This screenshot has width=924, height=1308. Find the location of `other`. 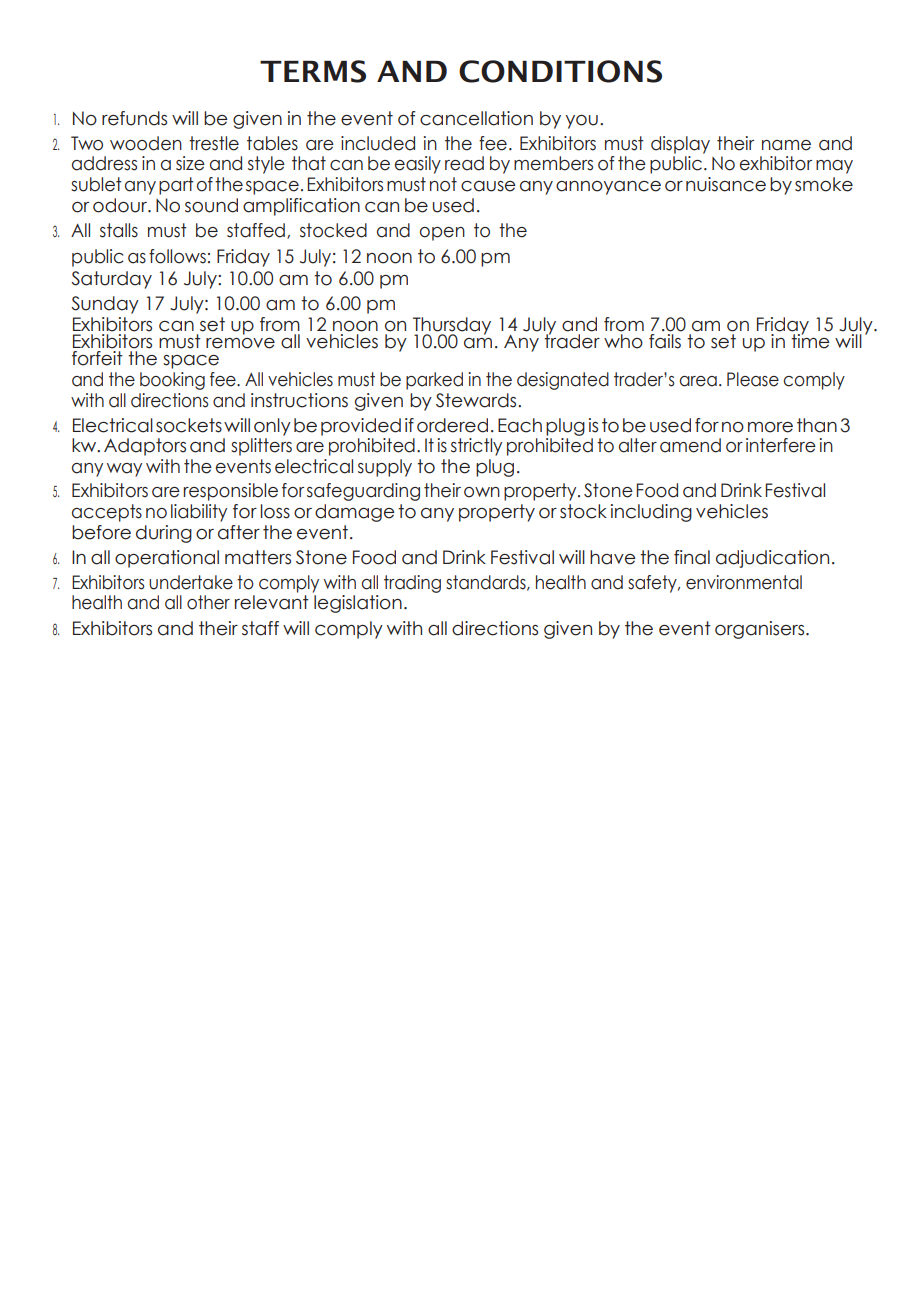

other is located at coordinates (208, 602).
